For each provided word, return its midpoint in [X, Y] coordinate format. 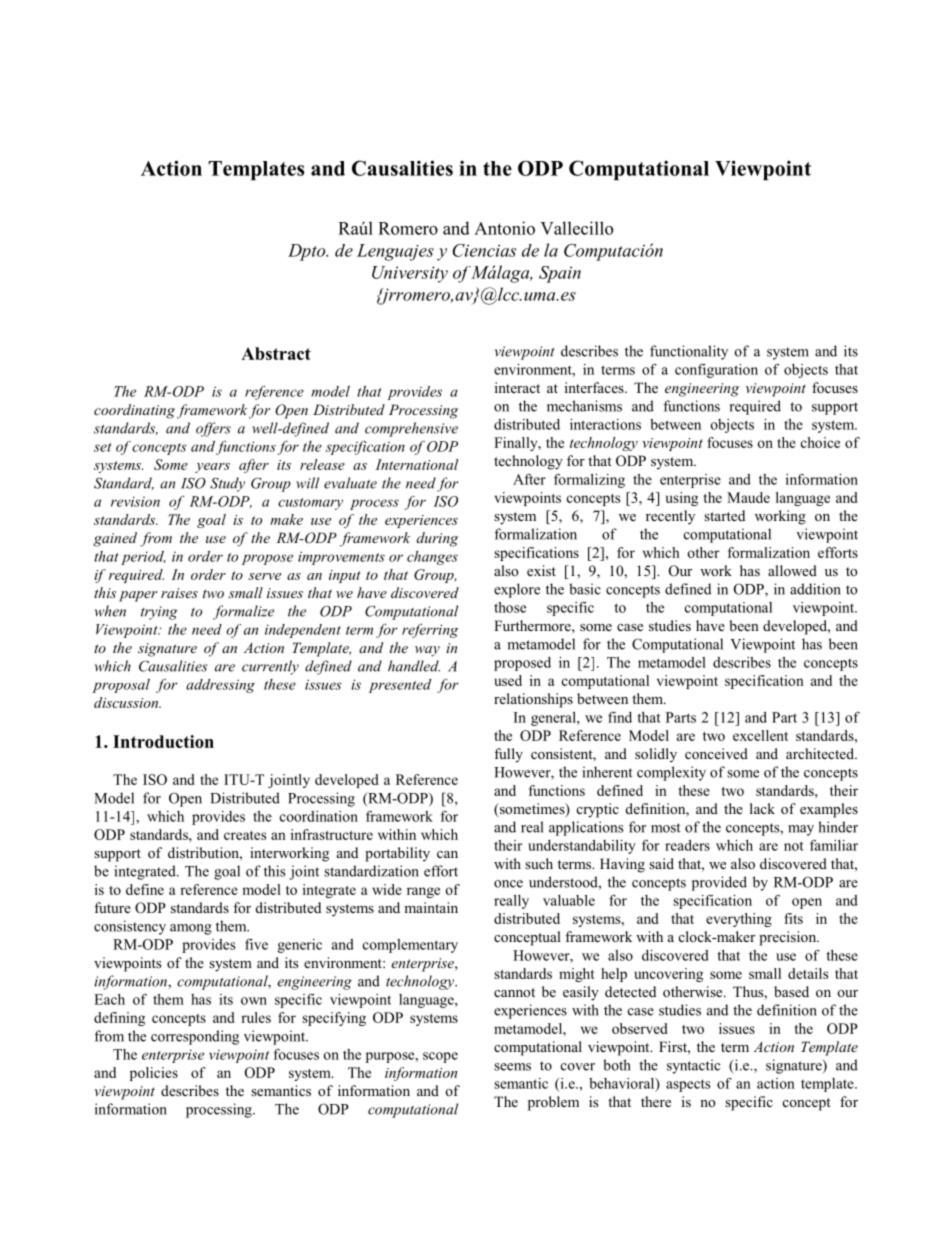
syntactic [693, 1066]
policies [154, 1074]
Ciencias [484, 250]
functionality [689, 352]
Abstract [276, 353]
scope [440, 1057]
